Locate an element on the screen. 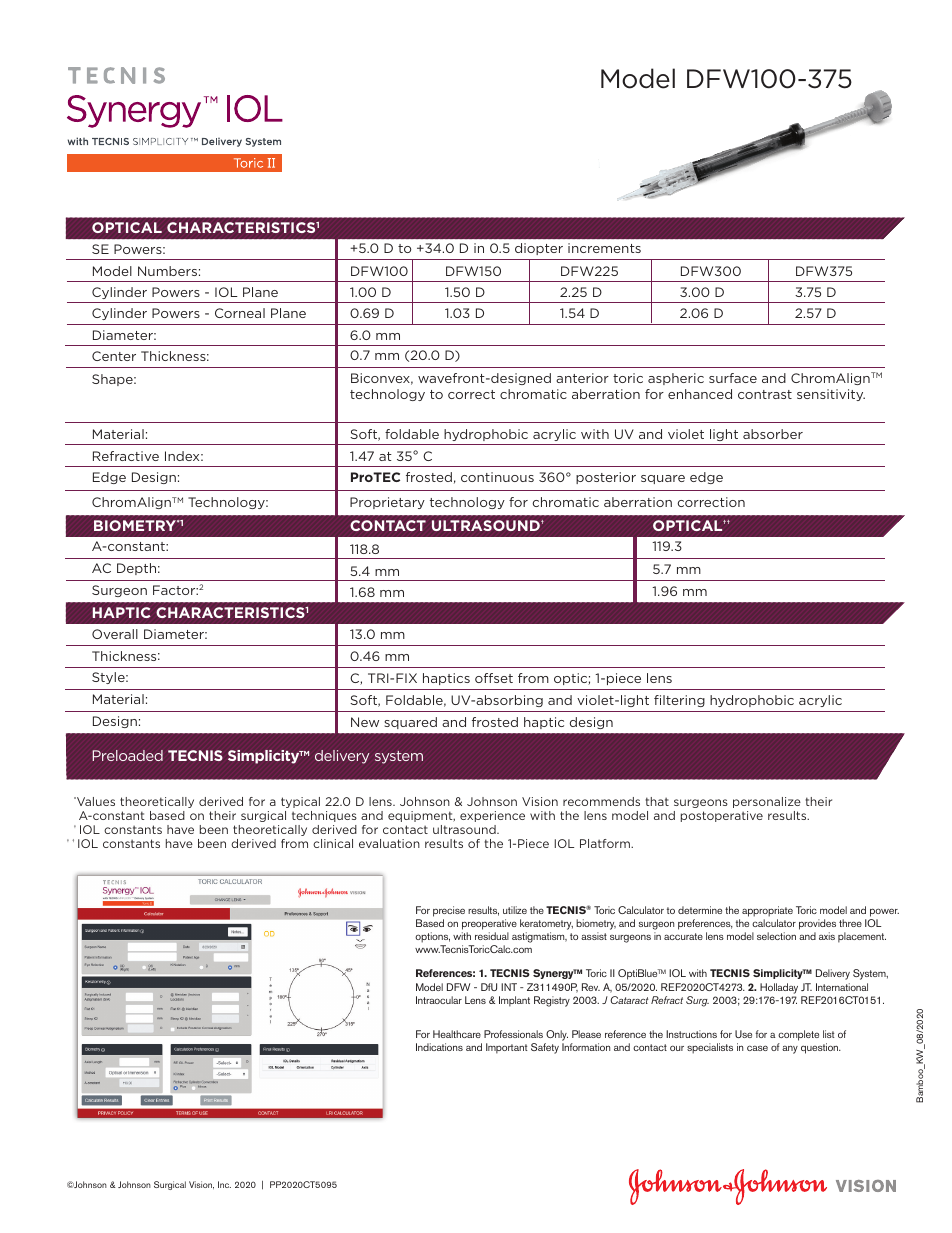  increments is located at coordinates (604, 248).
